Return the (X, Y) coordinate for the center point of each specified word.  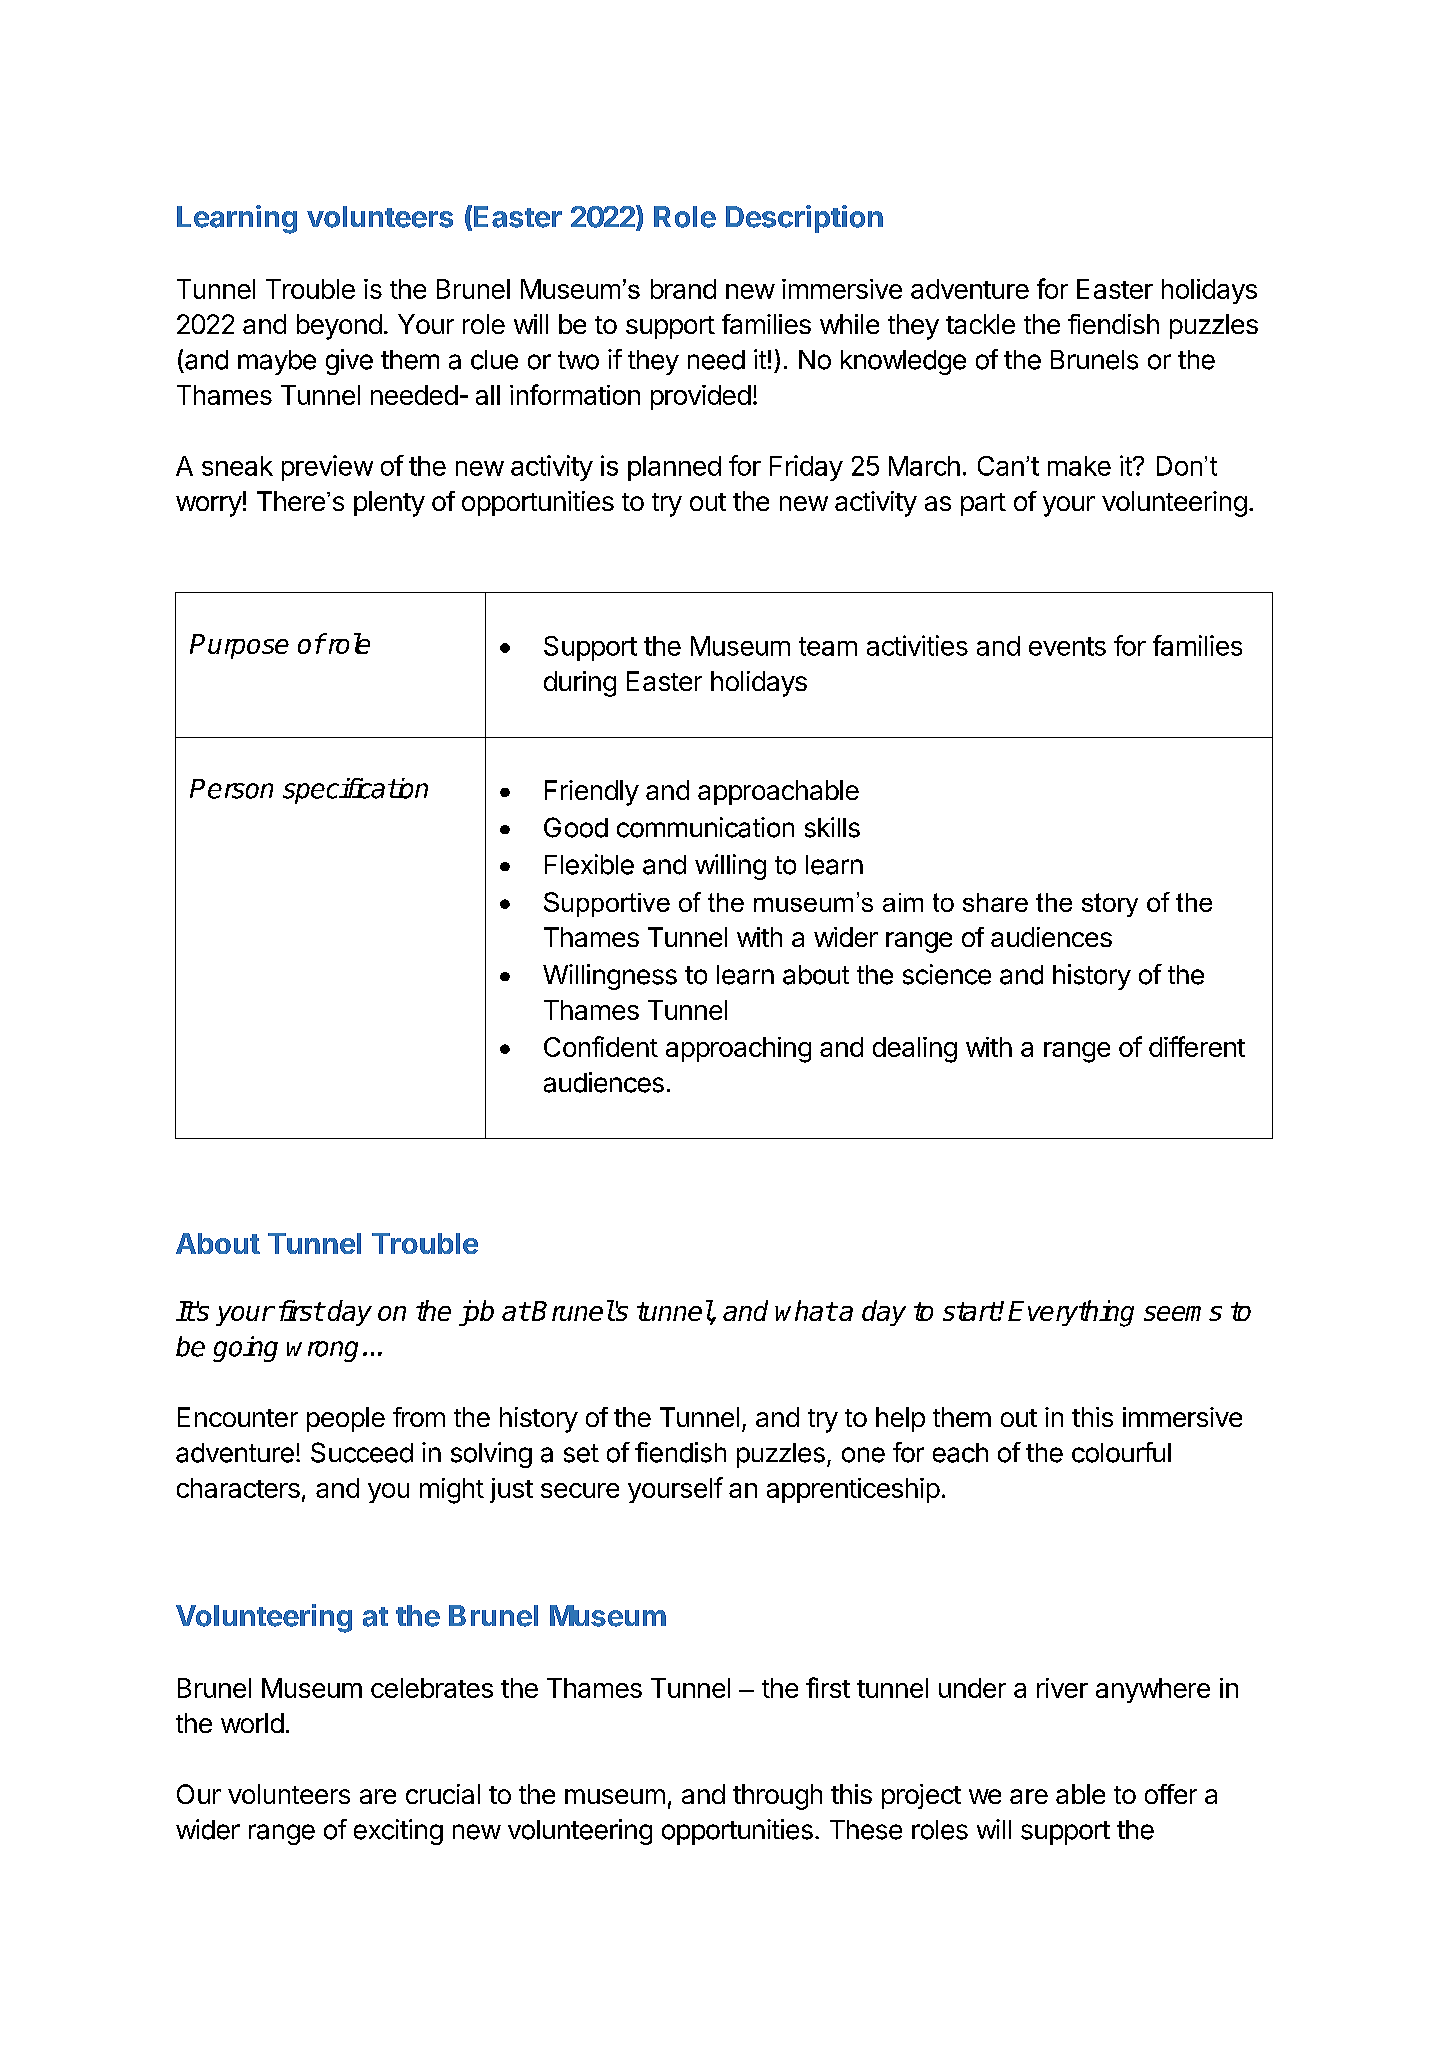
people (346, 1419)
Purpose (239, 646)
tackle (980, 324)
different (1197, 1046)
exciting (398, 1832)
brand (683, 289)
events (1067, 646)
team (828, 646)
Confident (601, 1046)
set (581, 1453)
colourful (1121, 1452)
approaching (738, 1050)
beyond (339, 327)
